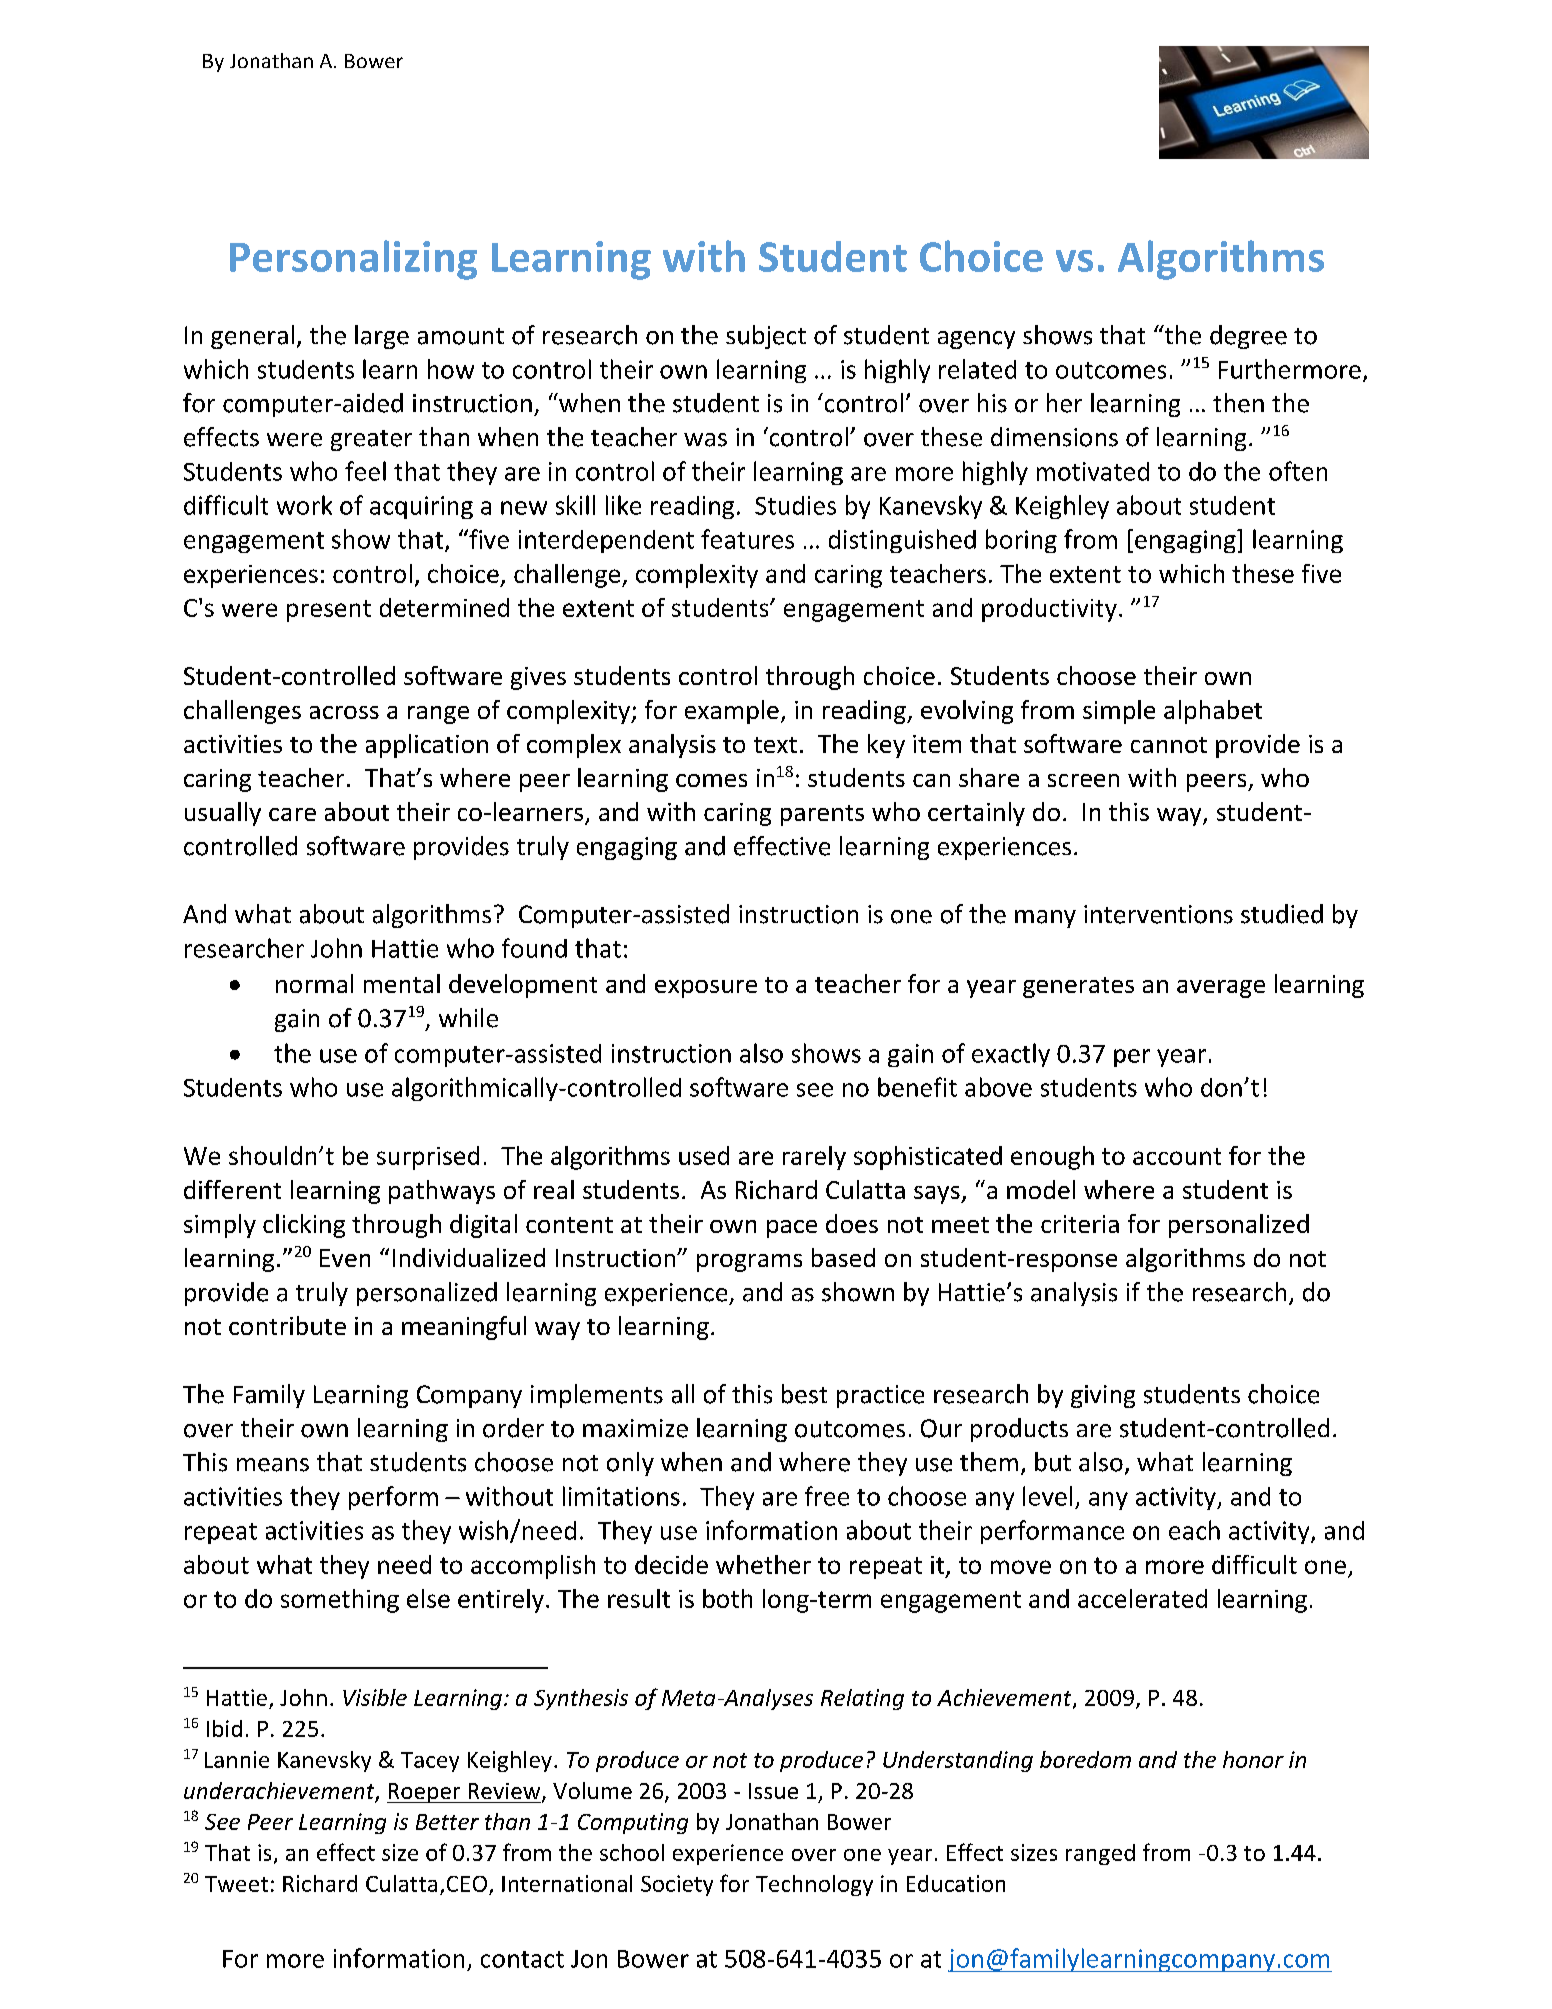 The width and height of the document is (1552, 2009). I want to click on Tweet, so click(236, 1884).
